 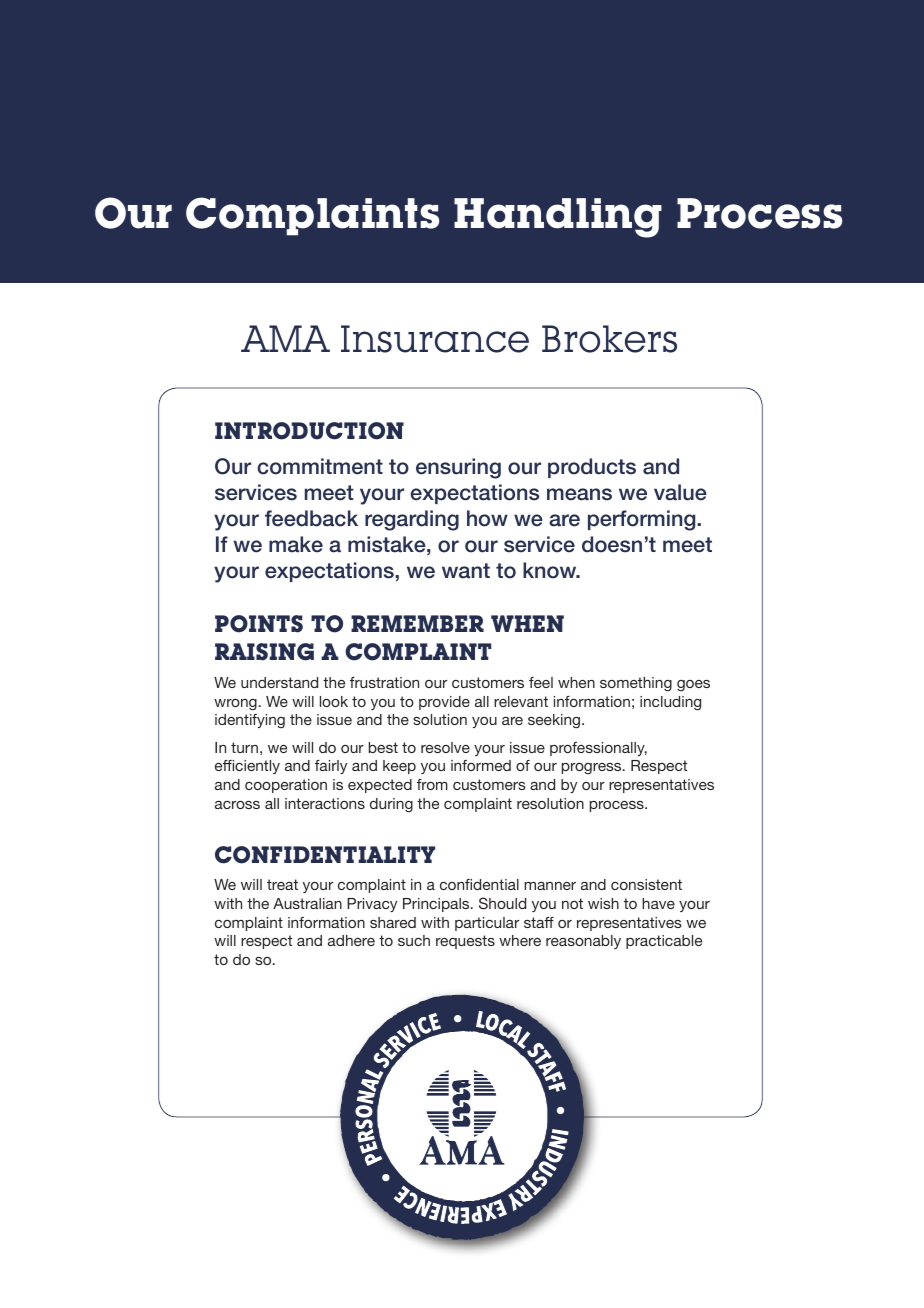 What do you see at coordinates (311, 518) in the document?
I see `feedback` at bounding box center [311, 518].
